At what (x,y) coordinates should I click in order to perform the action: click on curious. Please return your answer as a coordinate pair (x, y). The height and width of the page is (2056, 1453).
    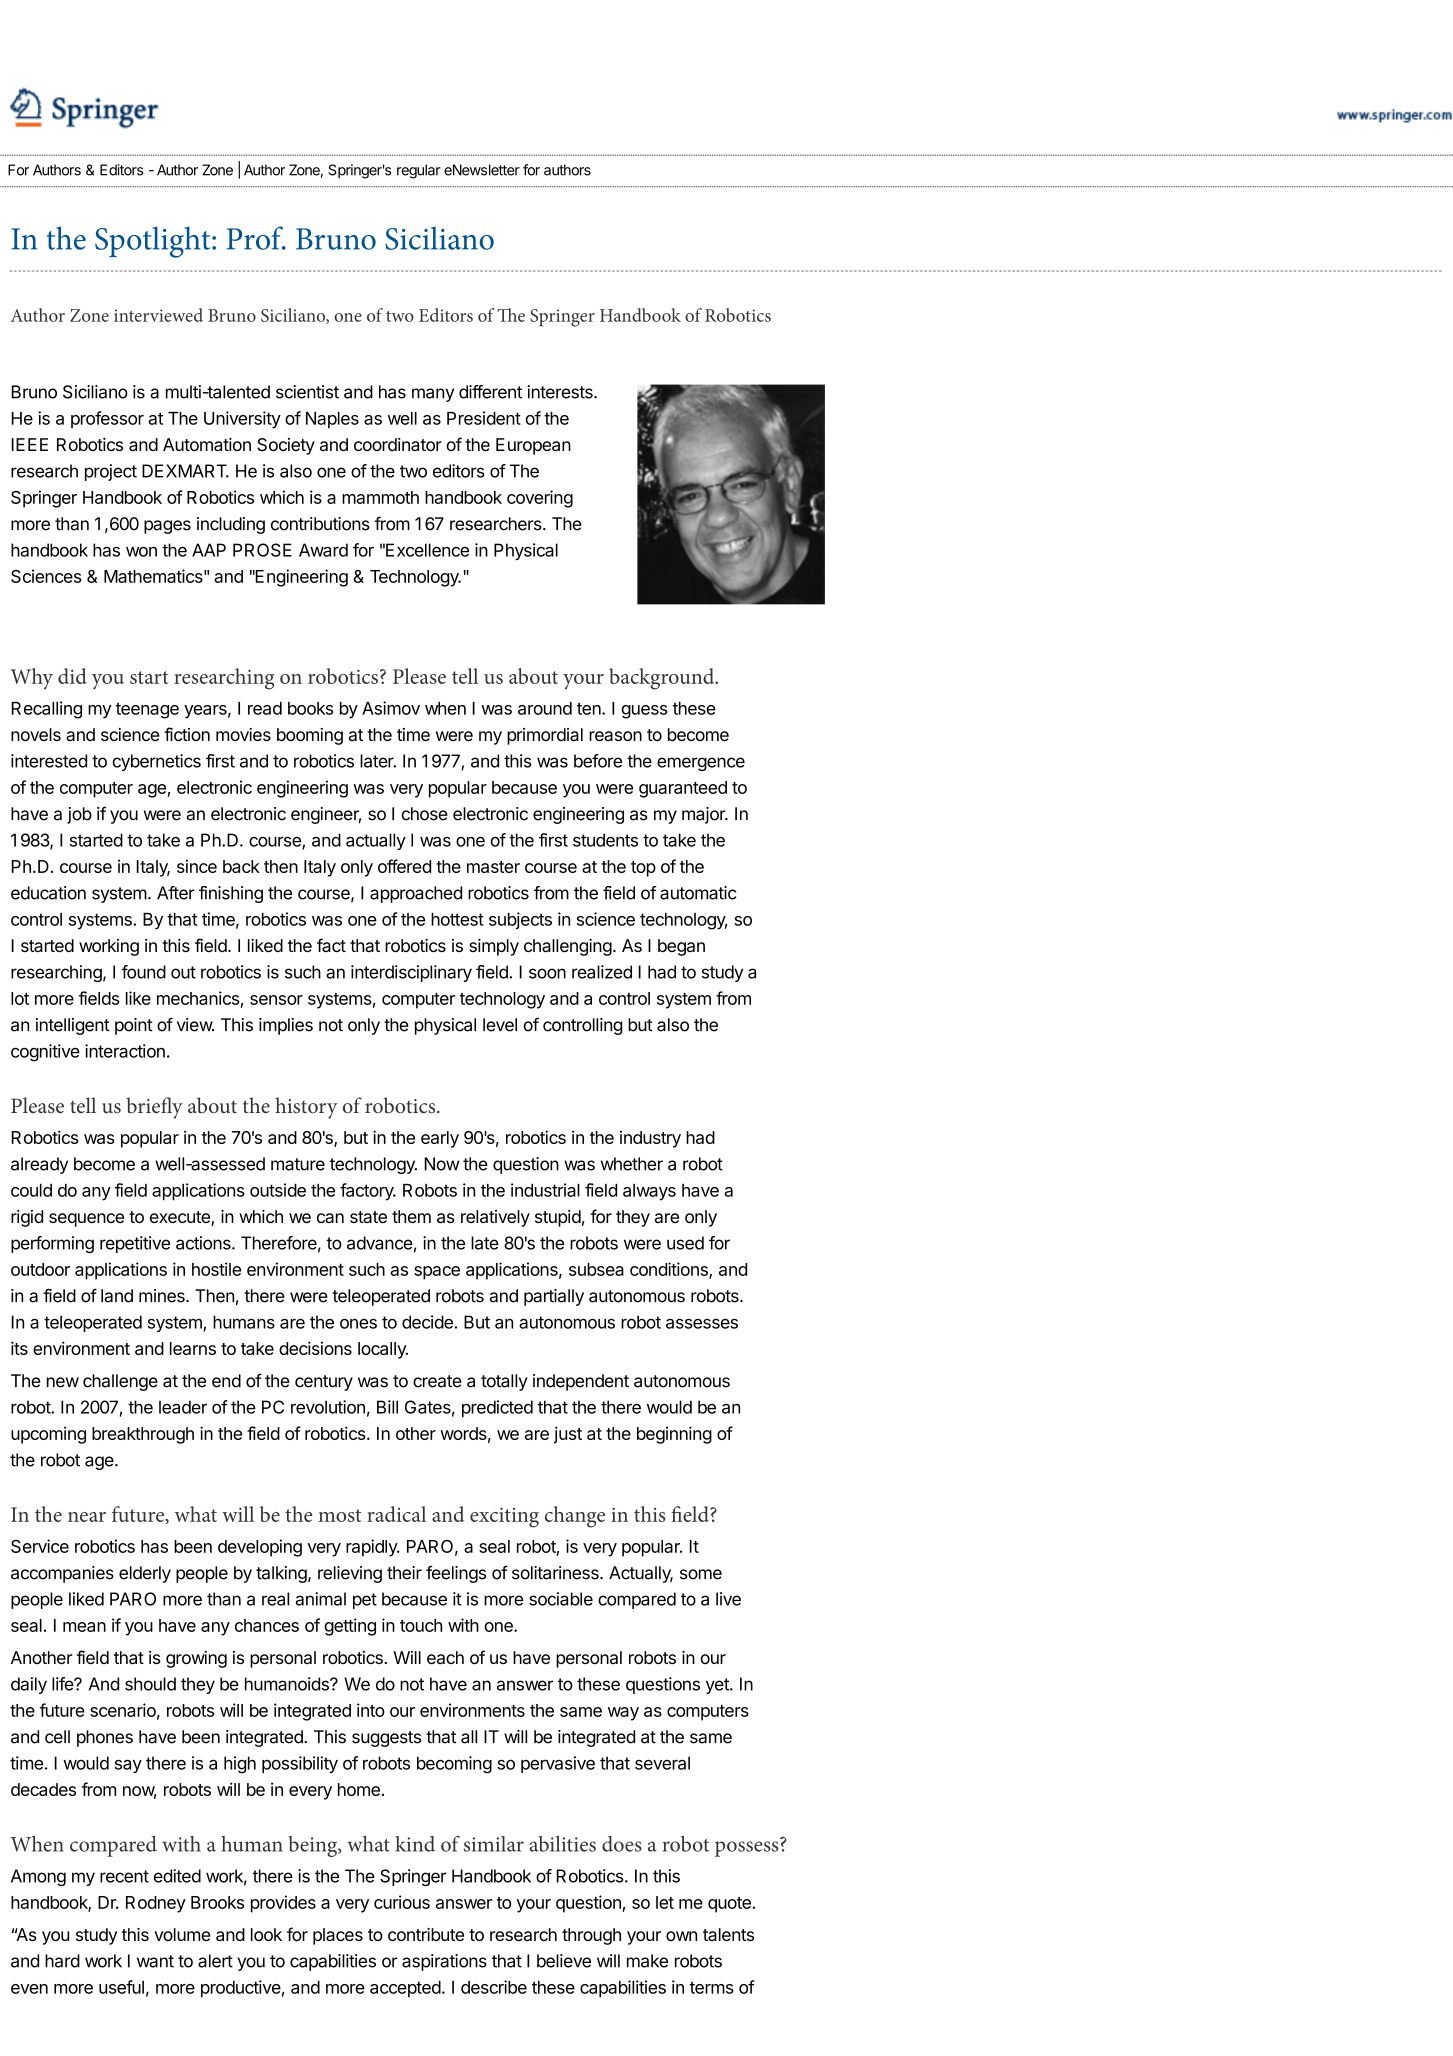
    Looking at the image, I should click on (402, 1902).
